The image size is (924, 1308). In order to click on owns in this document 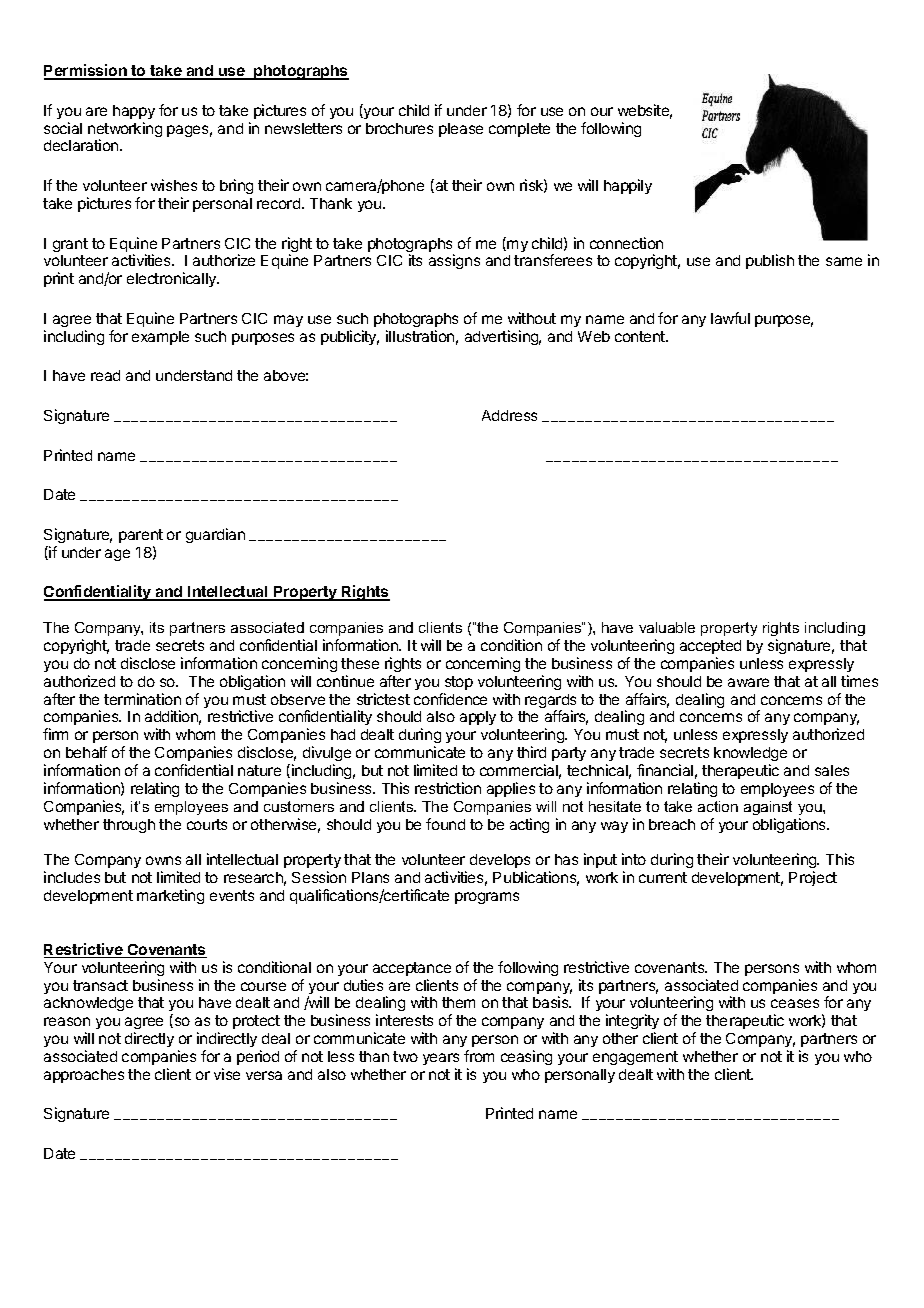, I will do `click(163, 860)`.
